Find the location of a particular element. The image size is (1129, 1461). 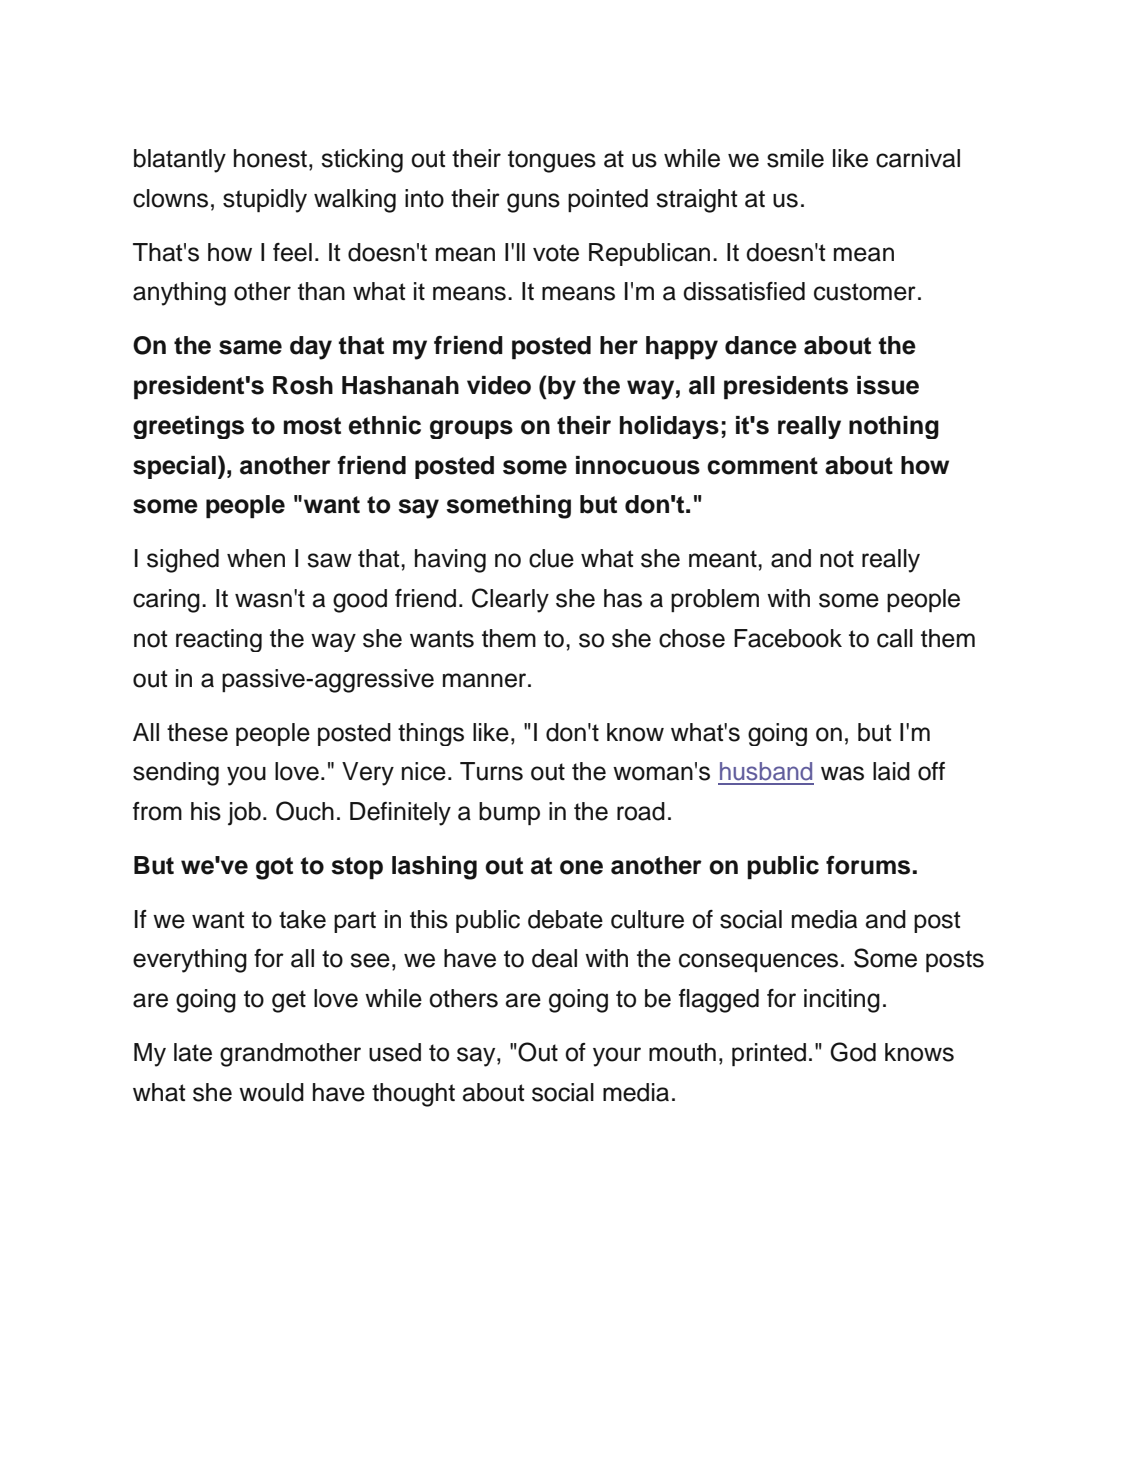

job is located at coordinates (244, 814).
